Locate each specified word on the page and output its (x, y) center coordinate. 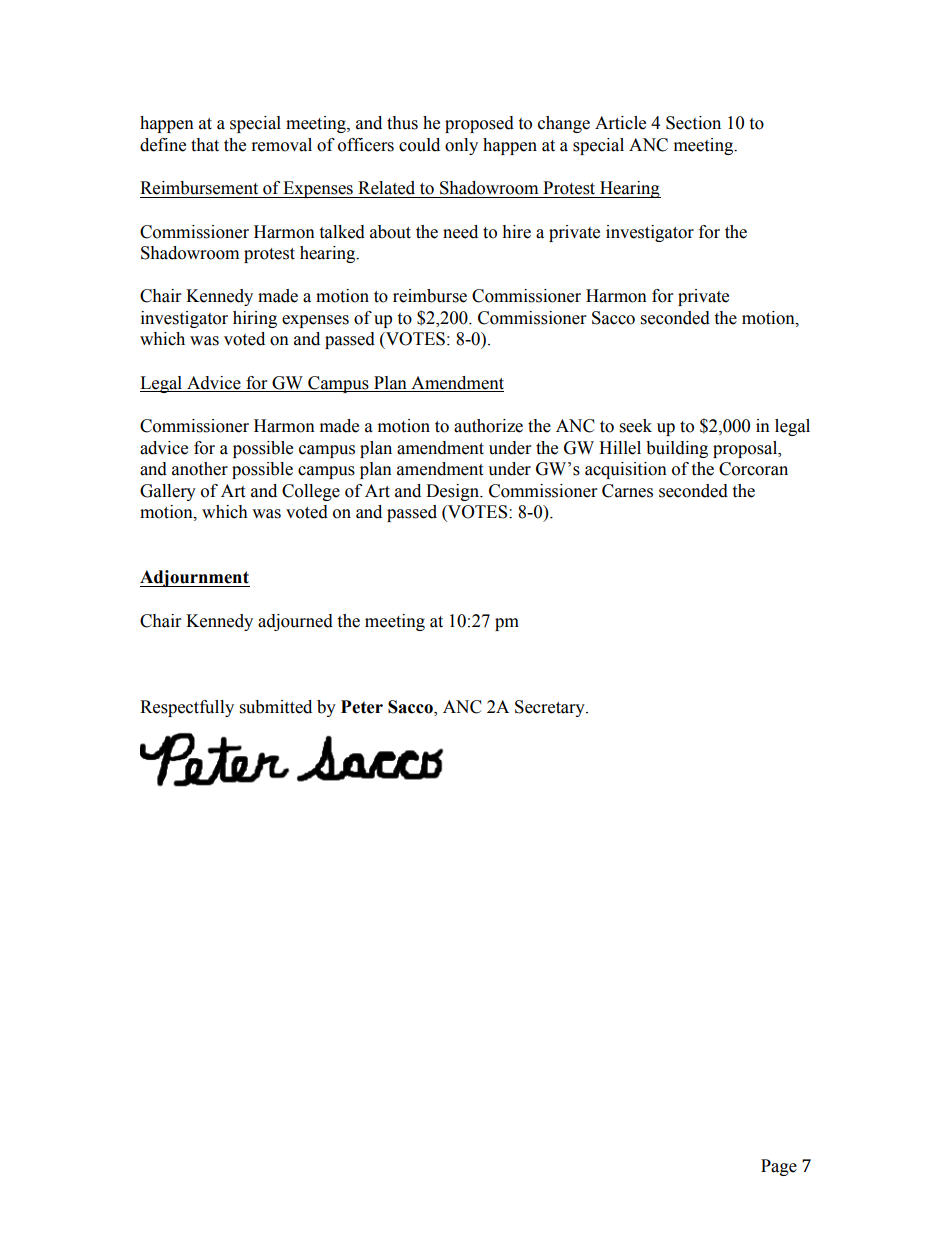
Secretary (551, 708)
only (461, 146)
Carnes (627, 491)
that (205, 145)
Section (693, 123)
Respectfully (187, 708)
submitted (276, 707)
